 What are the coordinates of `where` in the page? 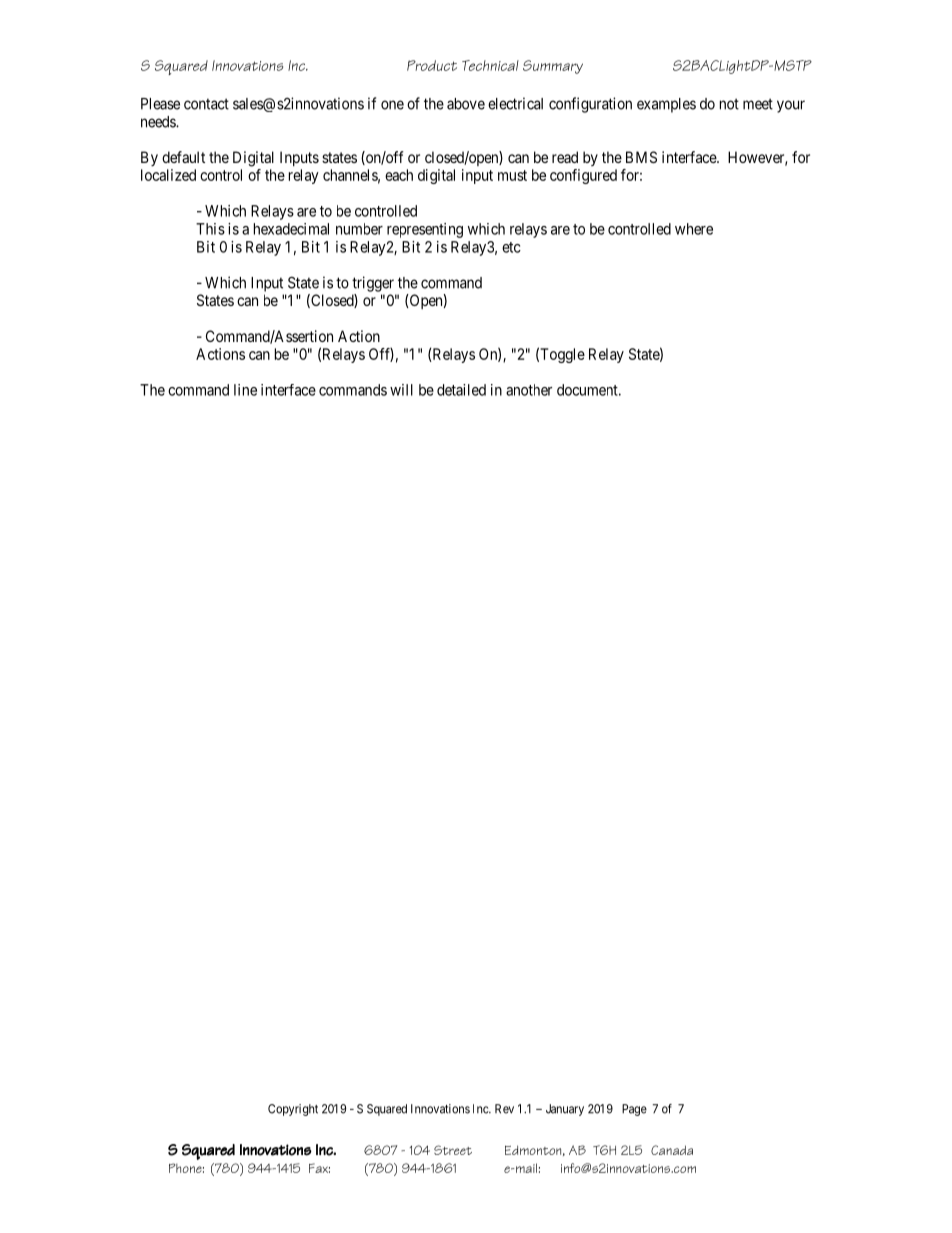 It's located at (694, 229).
